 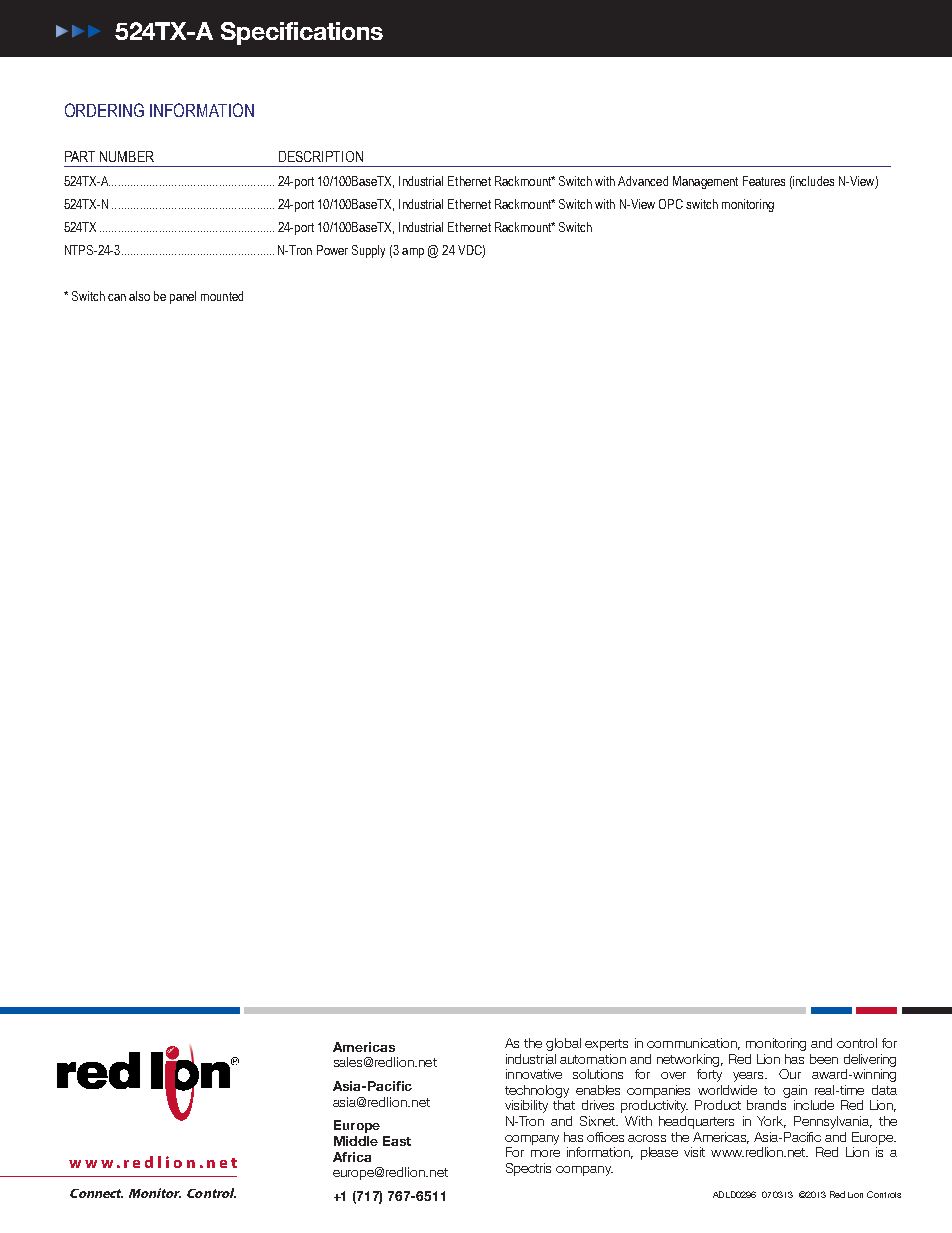 What do you see at coordinates (356, 1141) in the page?
I see `Middle` at bounding box center [356, 1141].
